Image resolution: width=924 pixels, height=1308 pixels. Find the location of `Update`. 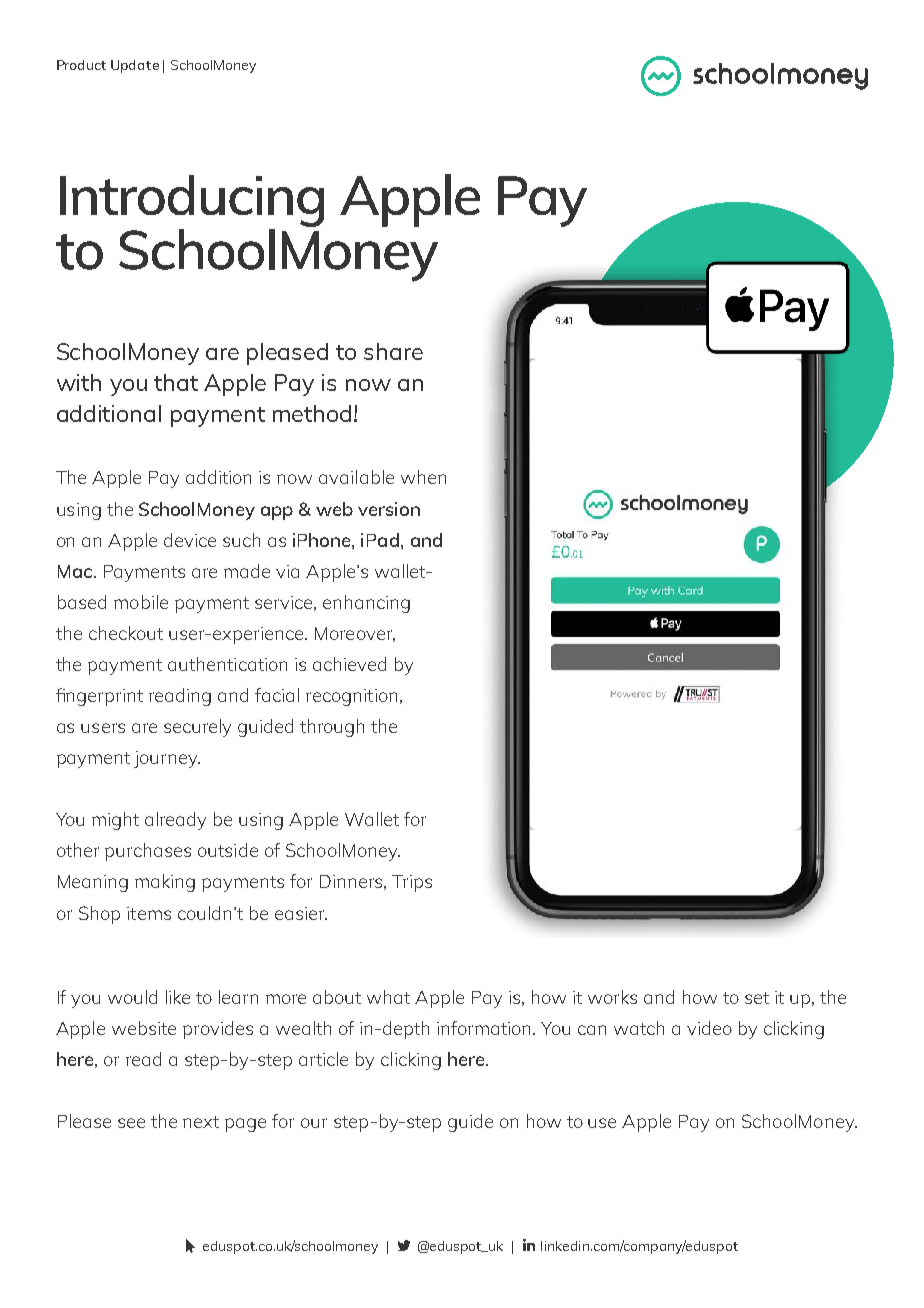

Update is located at coordinates (135, 66).
